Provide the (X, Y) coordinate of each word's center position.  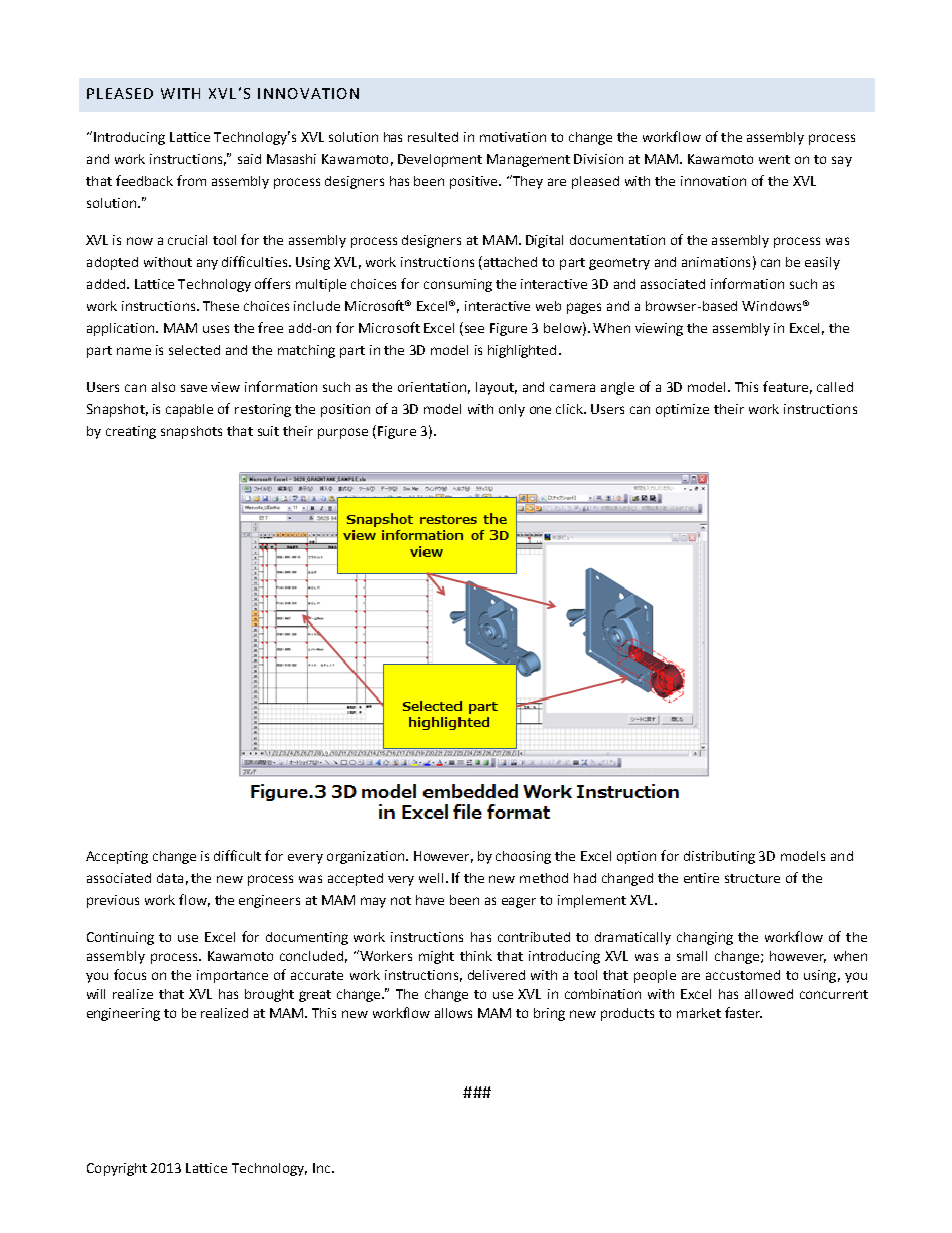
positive (475, 182)
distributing (719, 857)
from (191, 180)
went (774, 159)
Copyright (117, 1169)
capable (189, 410)
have (430, 900)
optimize (682, 410)
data (170, 878)
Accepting (117, 857)
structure (752, 878)
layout (496, 388)
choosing (523, 857)
